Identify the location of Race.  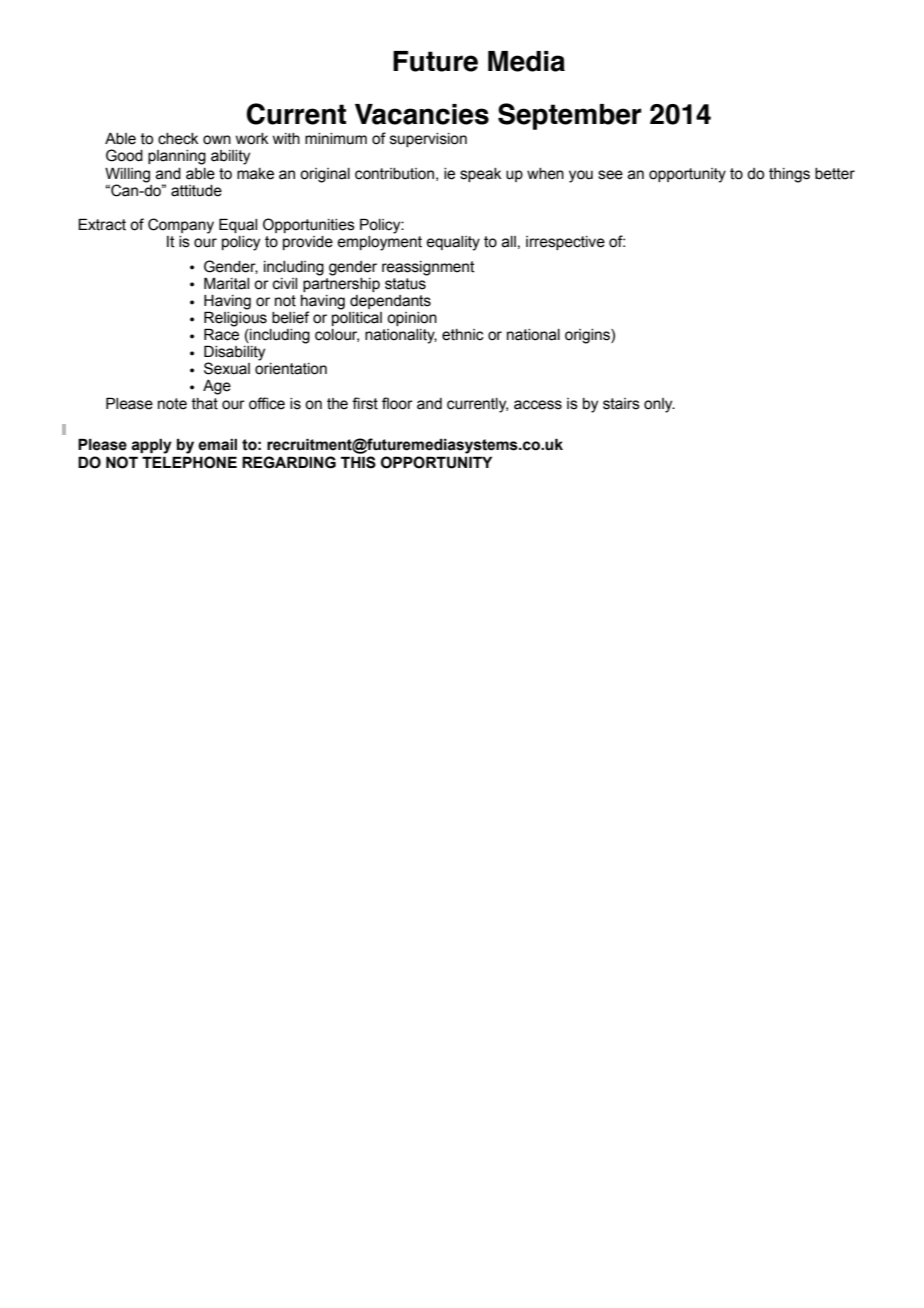
(221, 334).
